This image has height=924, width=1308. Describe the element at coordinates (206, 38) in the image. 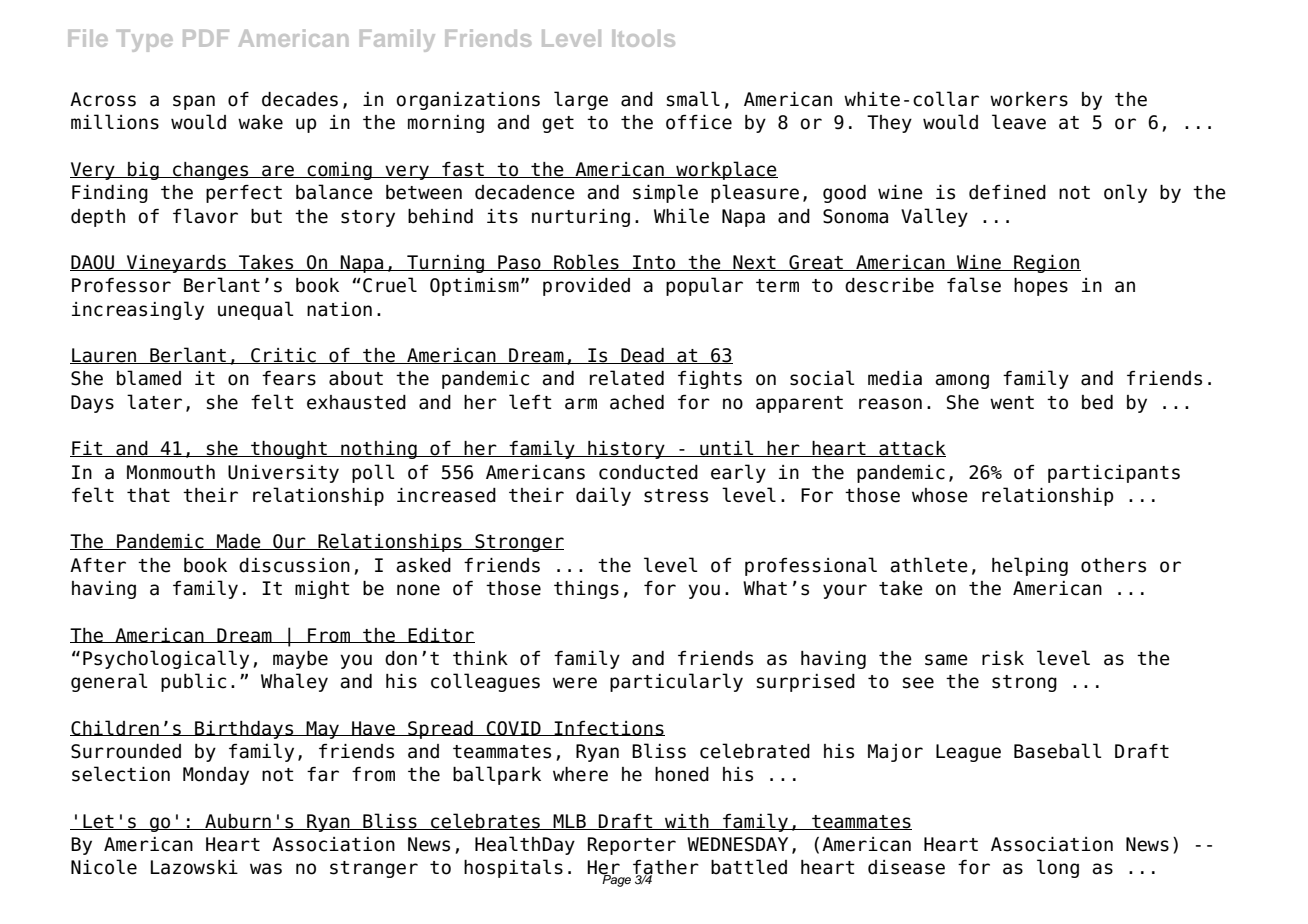

I see `PDF` at that location.
